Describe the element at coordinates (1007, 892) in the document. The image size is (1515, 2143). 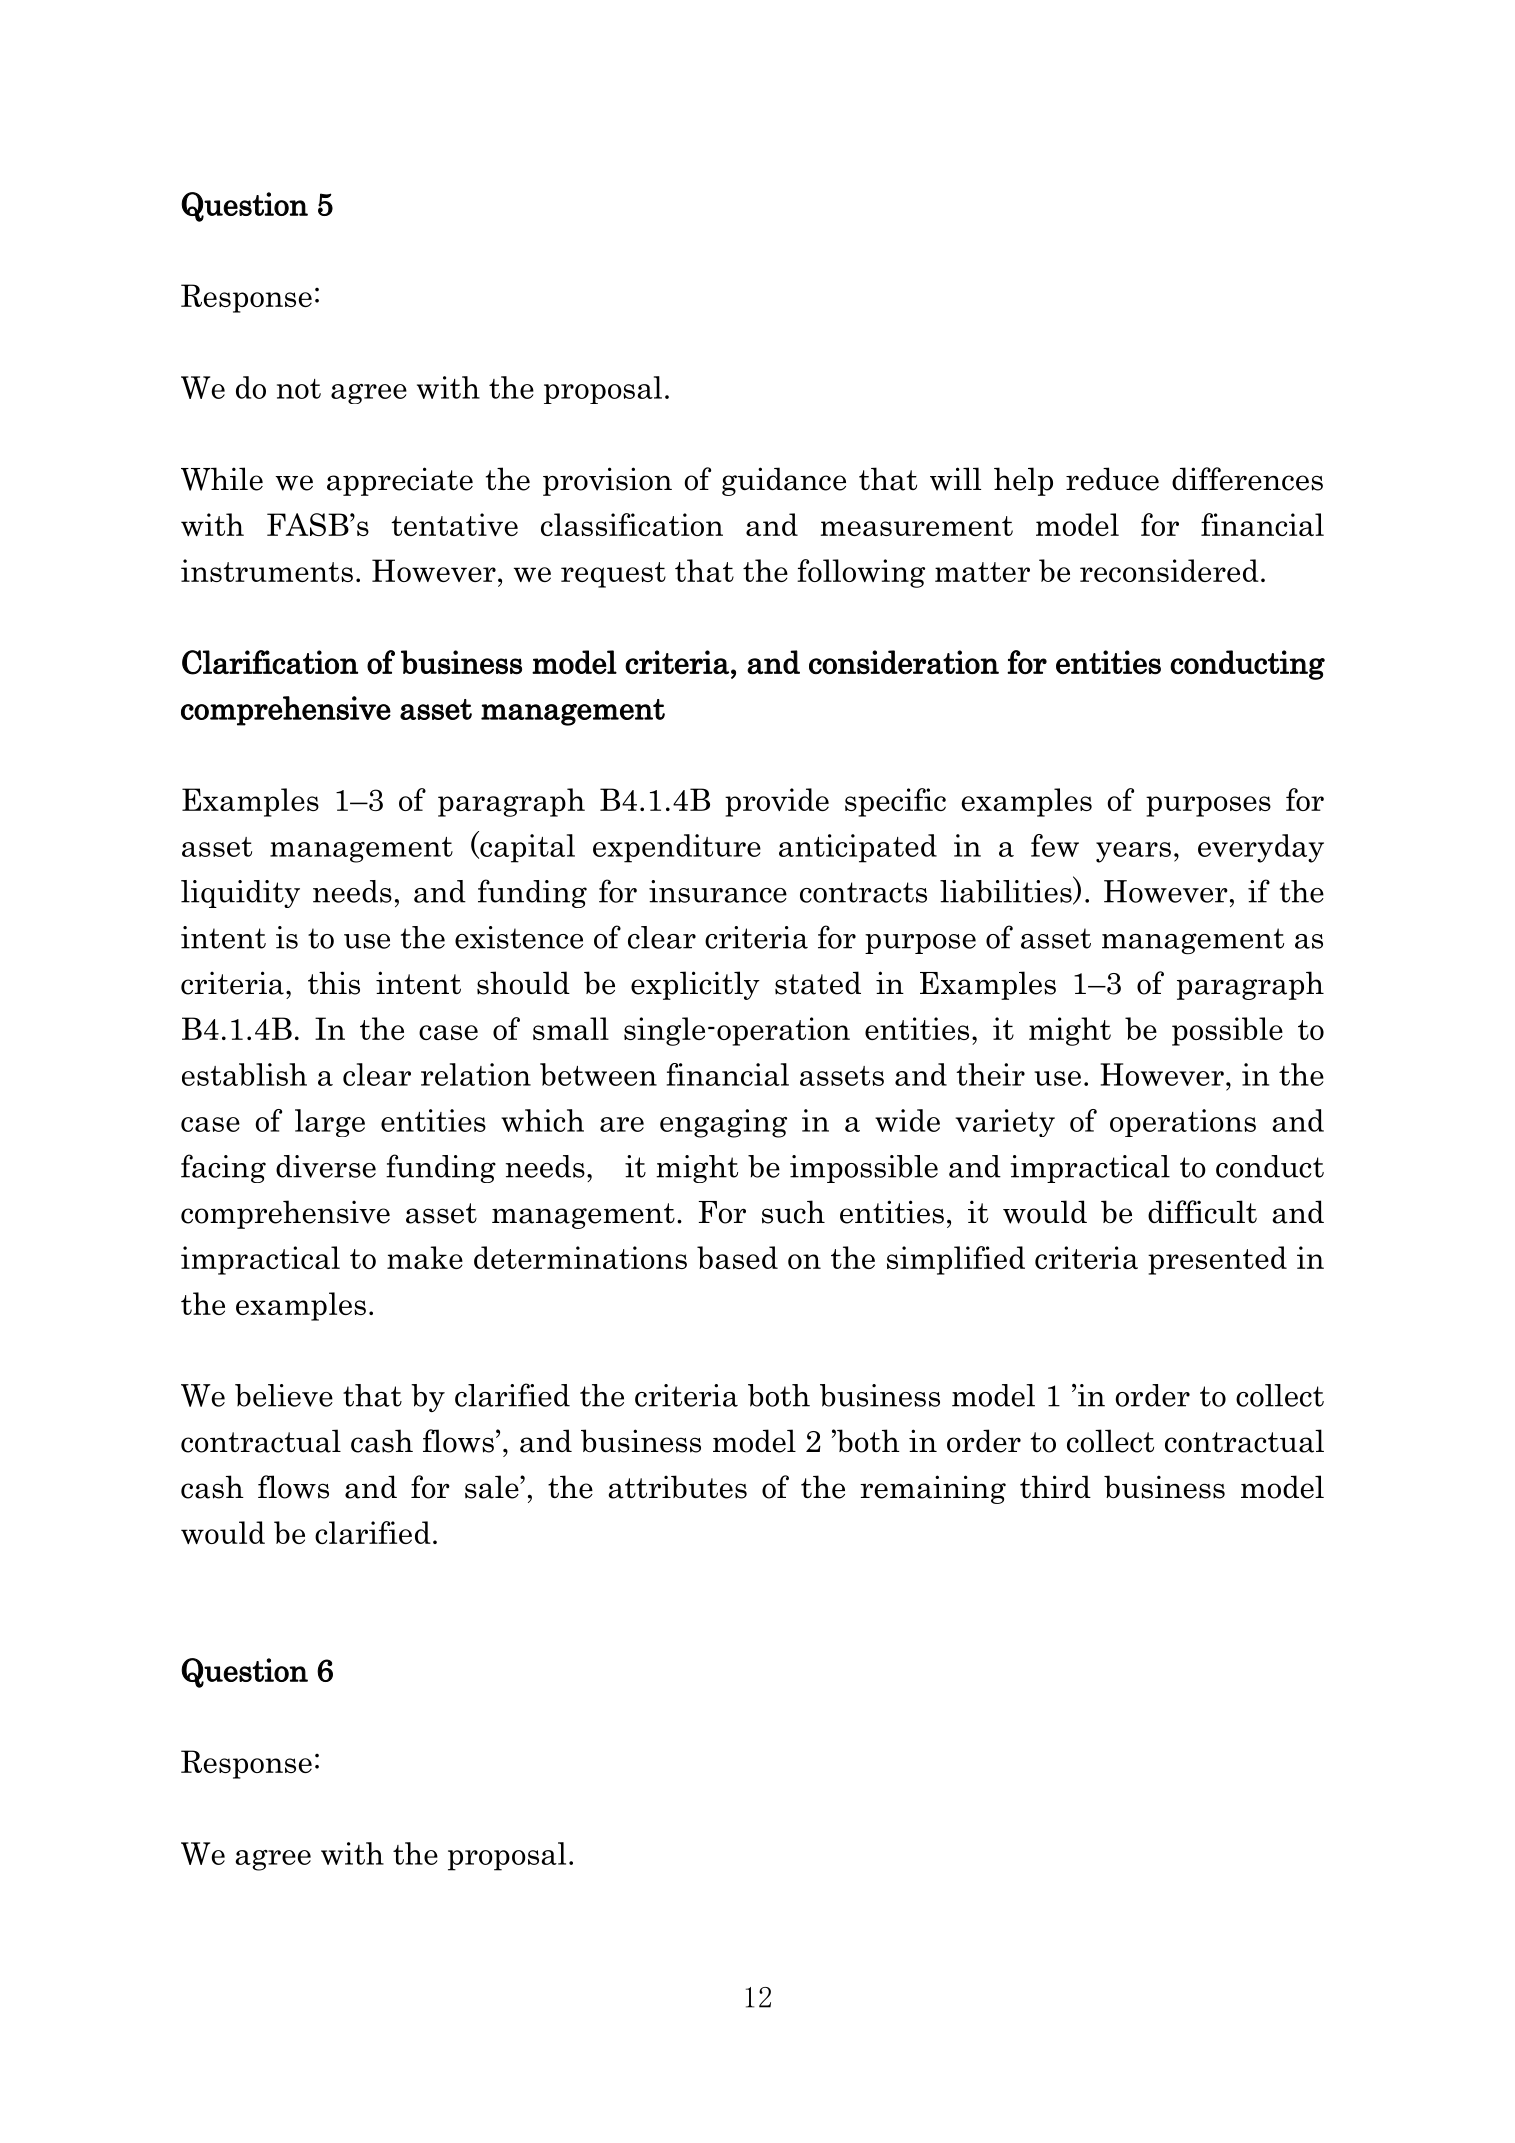
I see `liabilities` at that location.
